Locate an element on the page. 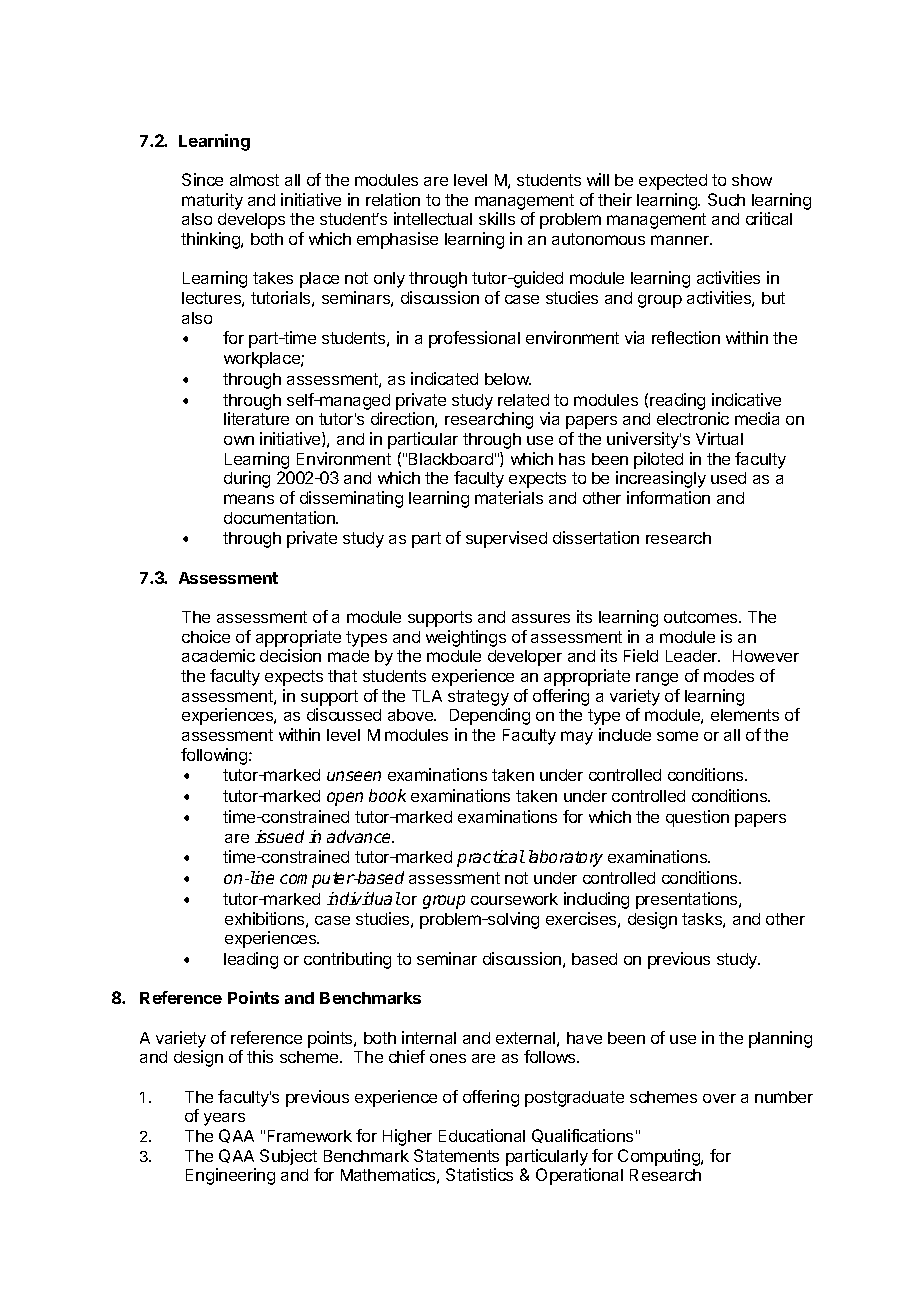  documentation is located at coordinates (280, 517).
